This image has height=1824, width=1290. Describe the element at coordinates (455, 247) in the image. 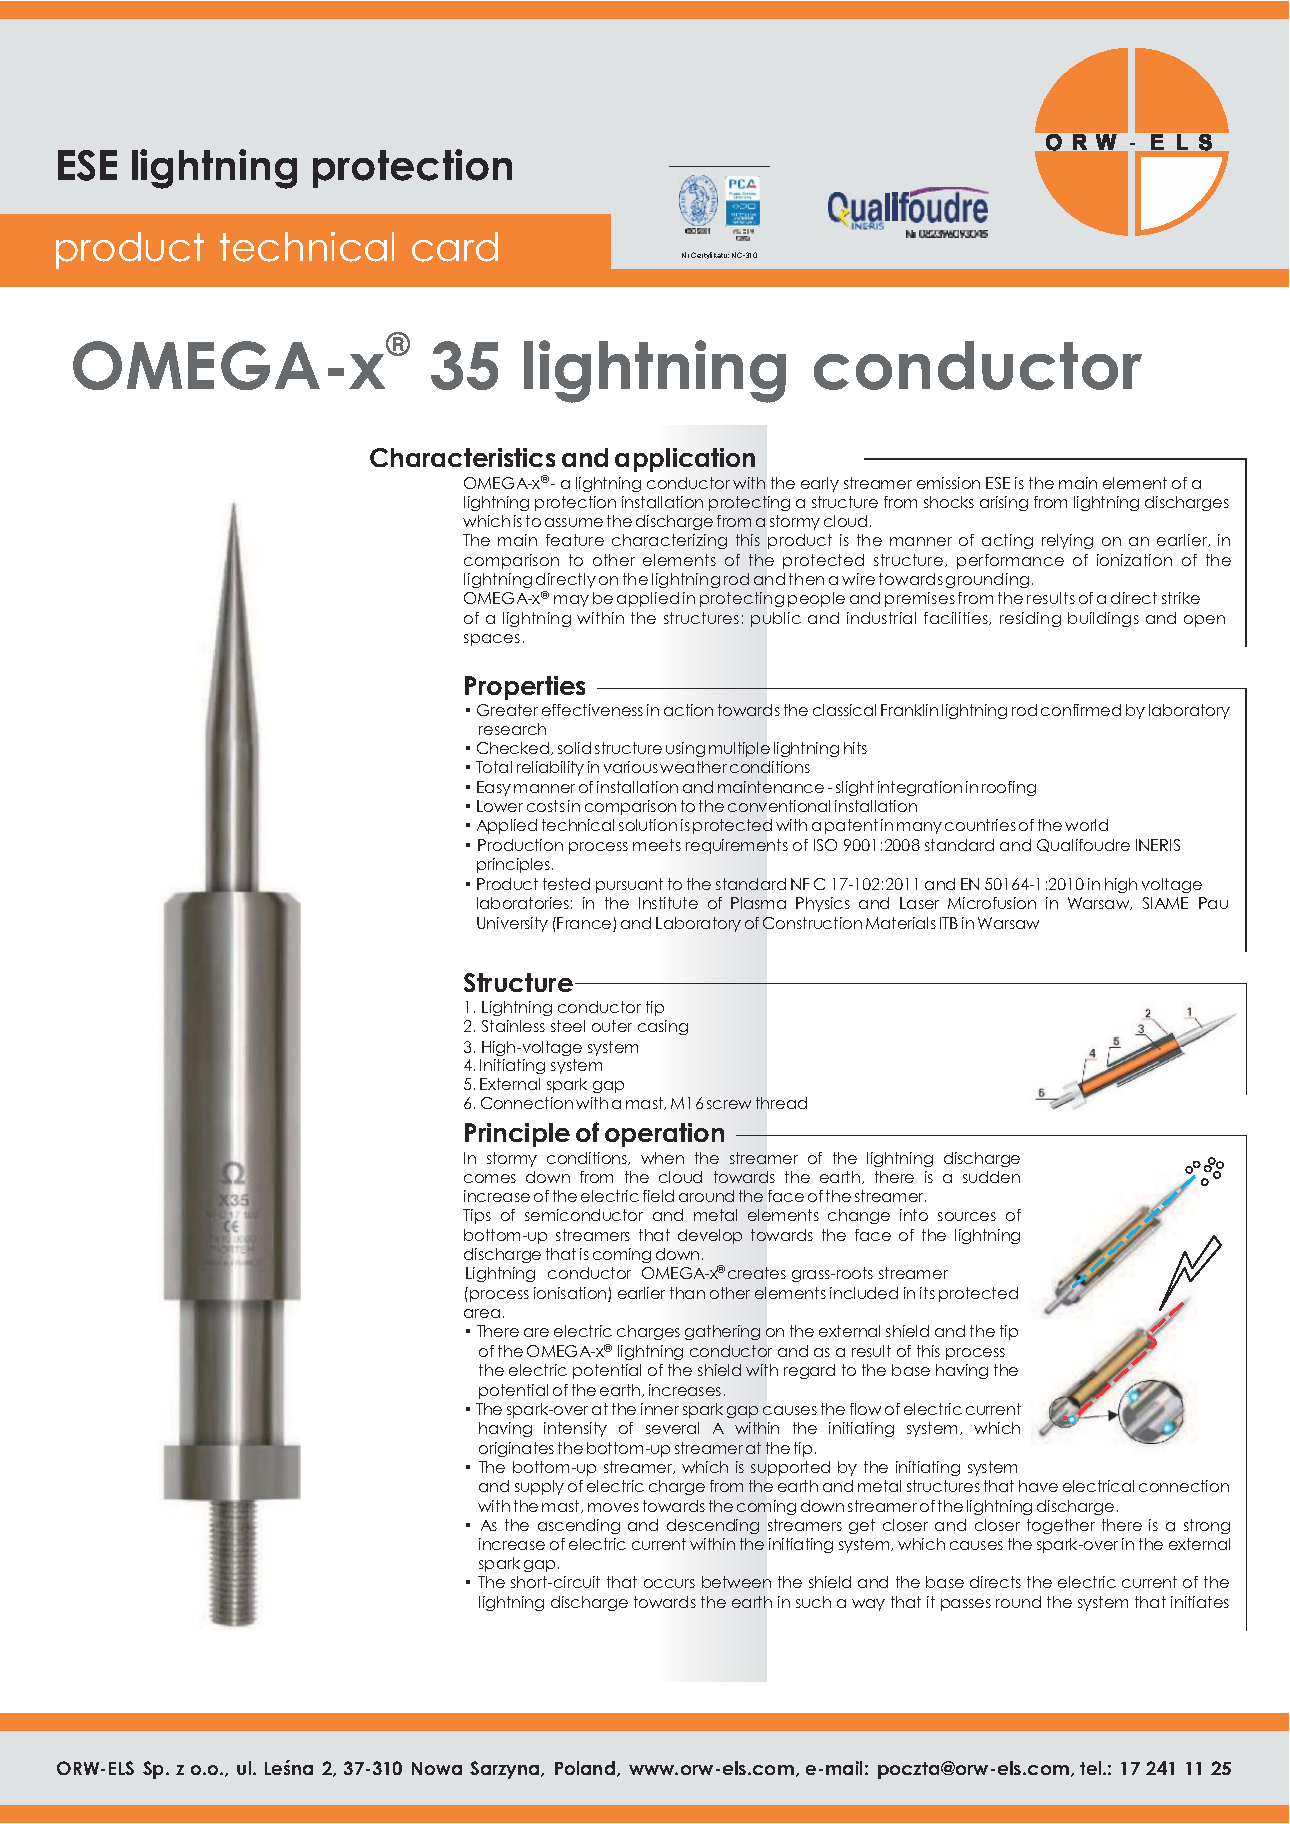

I see `card` at that location.
